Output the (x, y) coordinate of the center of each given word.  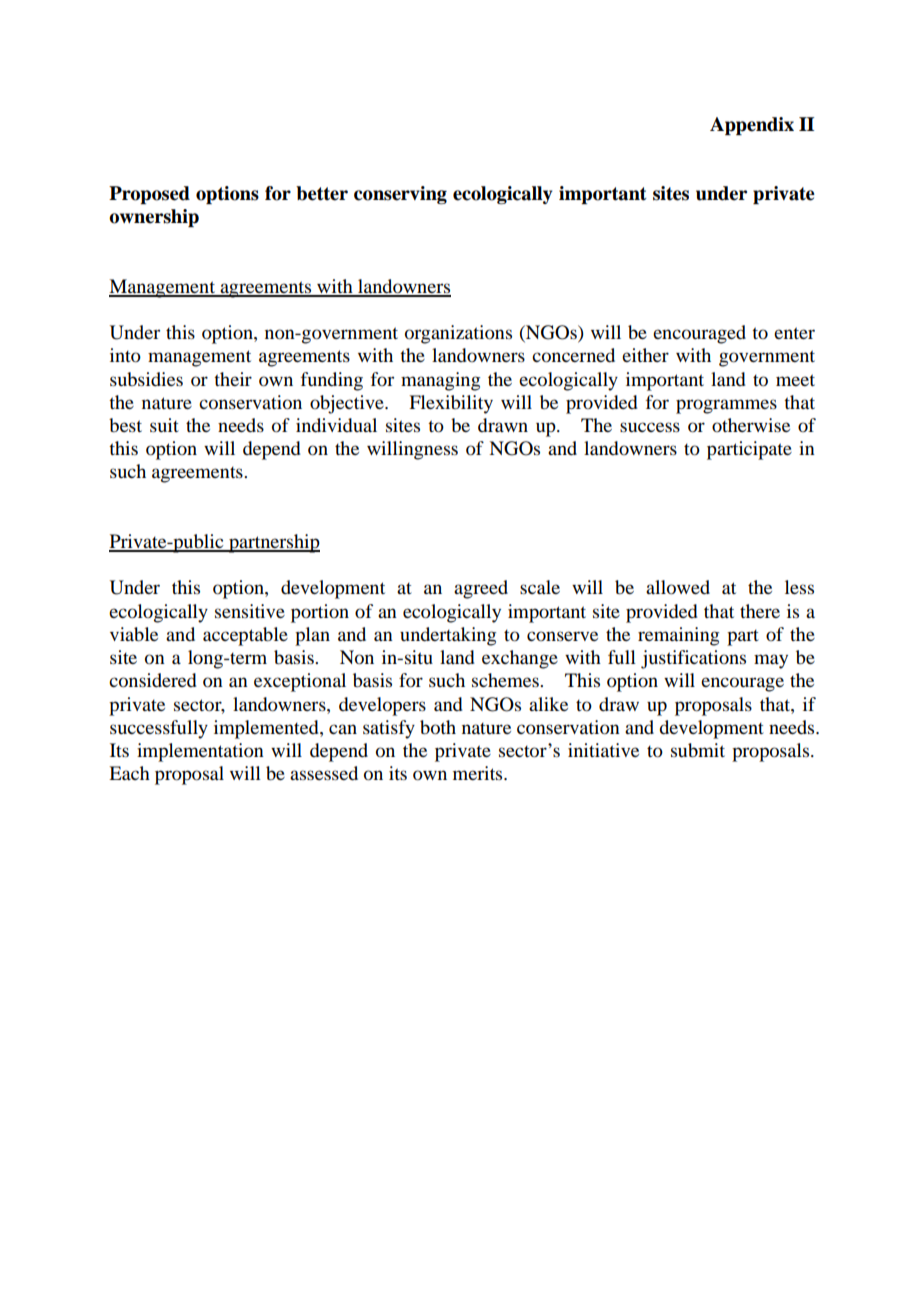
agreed (481, 589)
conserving (400, 195)
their (233, 379)
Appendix (752, 126)
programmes (726, 406)
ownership (154, 218)
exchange (520, 659)
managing (440, 381)
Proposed (149, 195)
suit (164, 425)
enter (794, 333)
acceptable (245, 636)
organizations (458, 334)
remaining (678, 636)
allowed (678, 587)
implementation (200, 752)
